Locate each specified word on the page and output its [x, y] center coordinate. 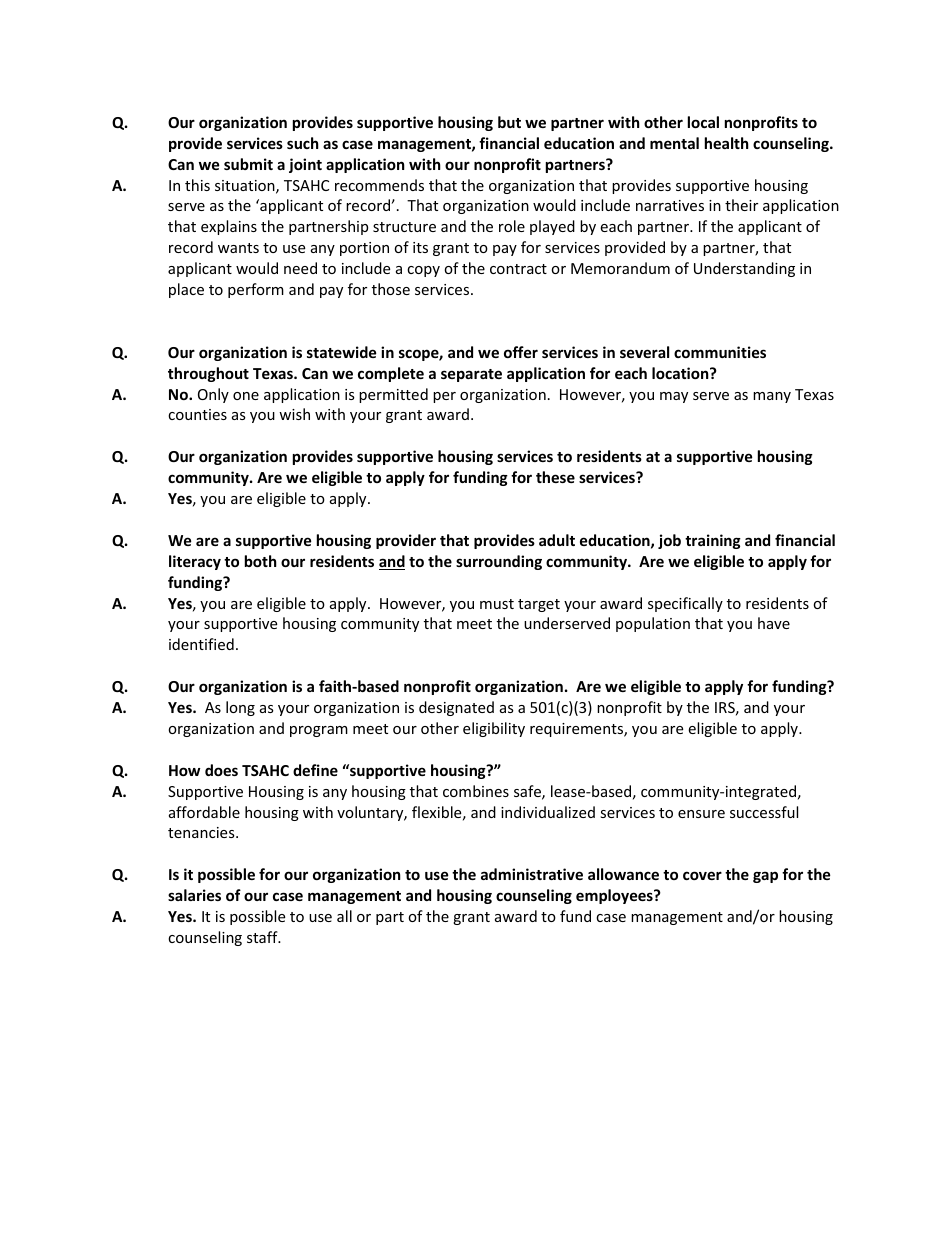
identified [201, 644]
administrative [532, 874]
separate [471, 375]
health [727, 143]
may [674, 397]
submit [248, 164]
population [653, 624]
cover [702, 875]
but [509, 122]
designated [456, 708]
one [246, 396]
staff [263, 937]
